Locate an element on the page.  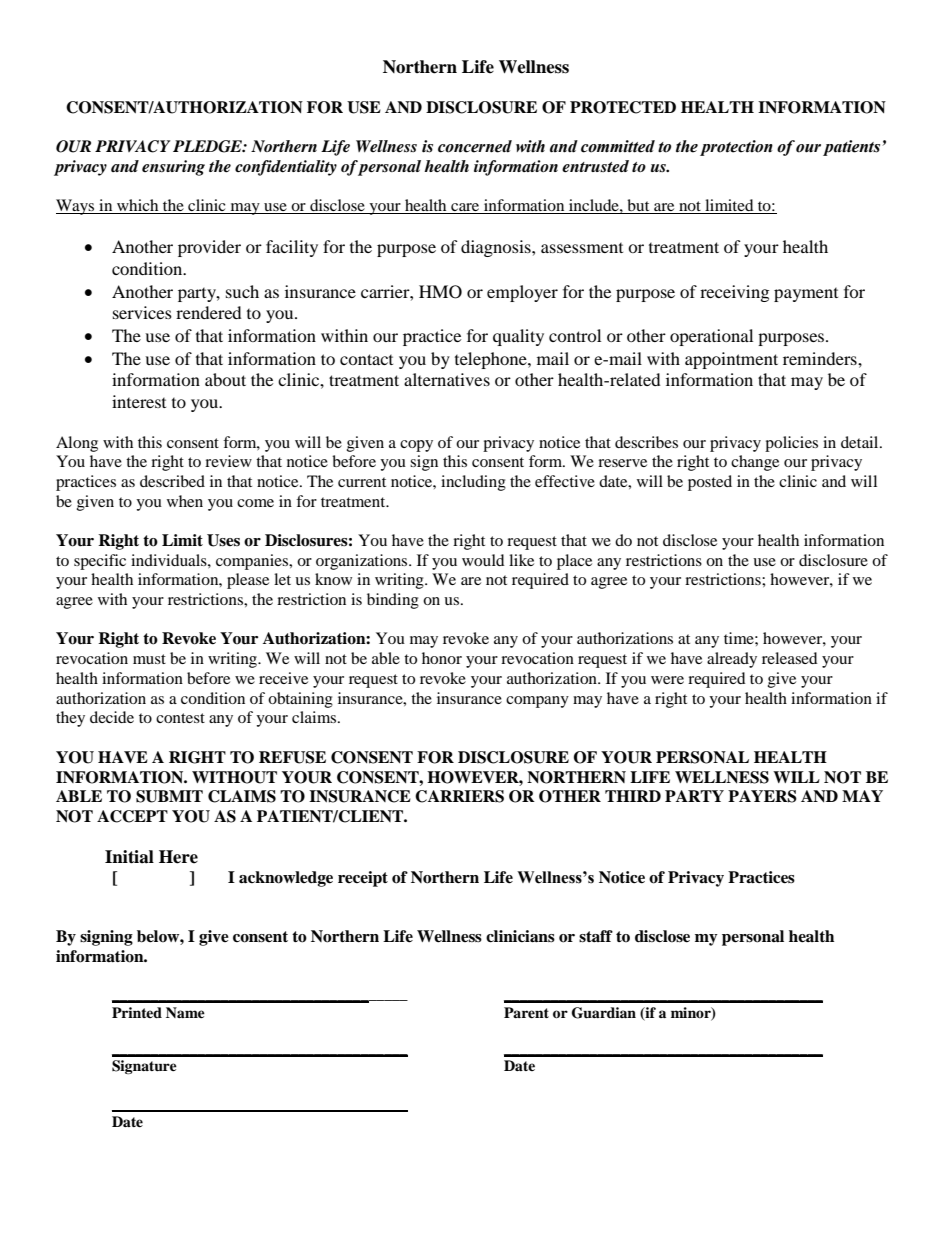
concerned is located at coordinates (475, 146).
